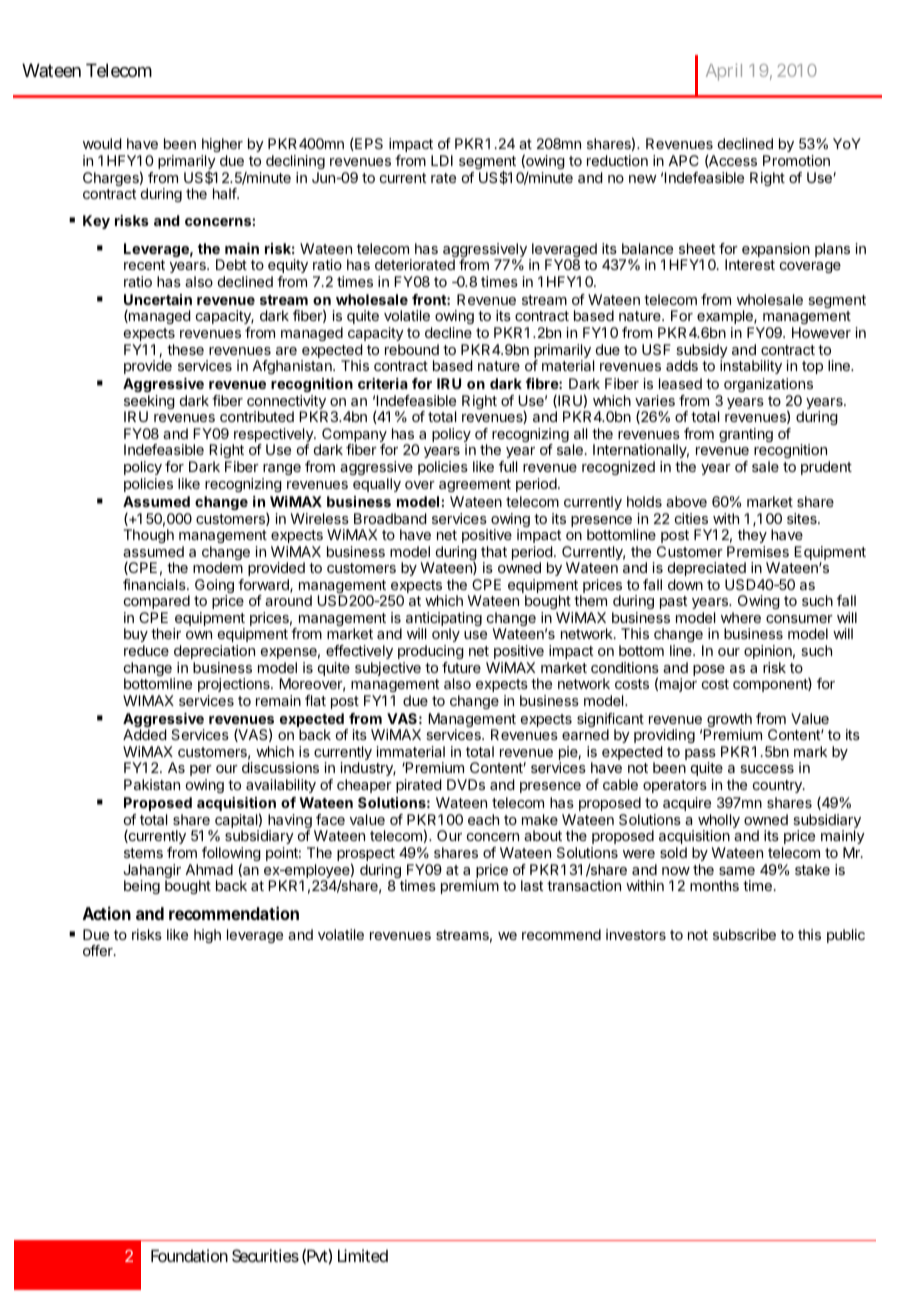 This document has height=1316, width=903. Describe the element at coordinates (744, 934) in the document. I see `subscribe` at that location.
